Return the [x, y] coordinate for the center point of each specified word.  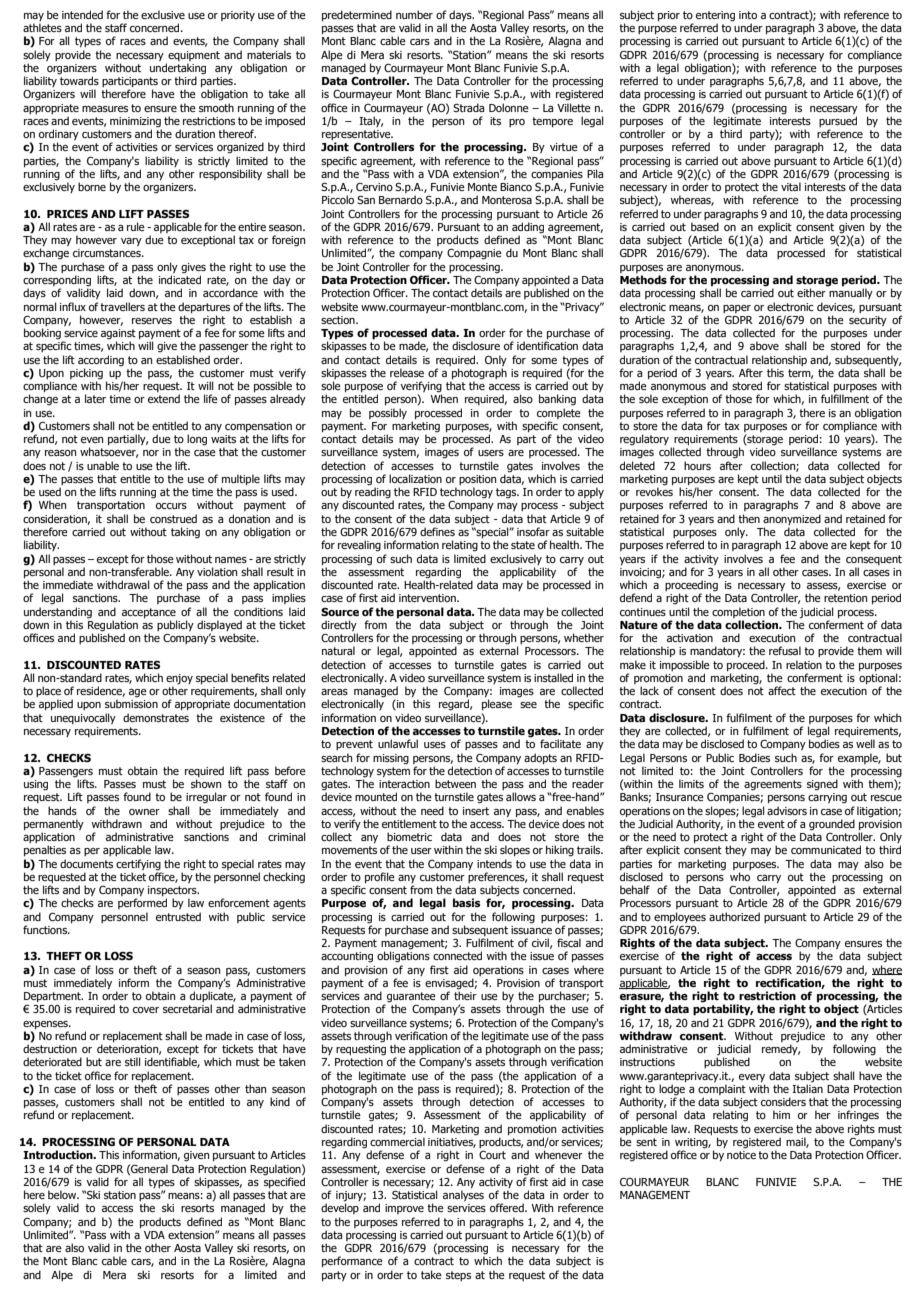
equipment [194, 56]
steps [458, 1276]
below [63, 1194]
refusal [785, 650]
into [748, 15]
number [414, 14]
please [497, 704]
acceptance [149, 613]
